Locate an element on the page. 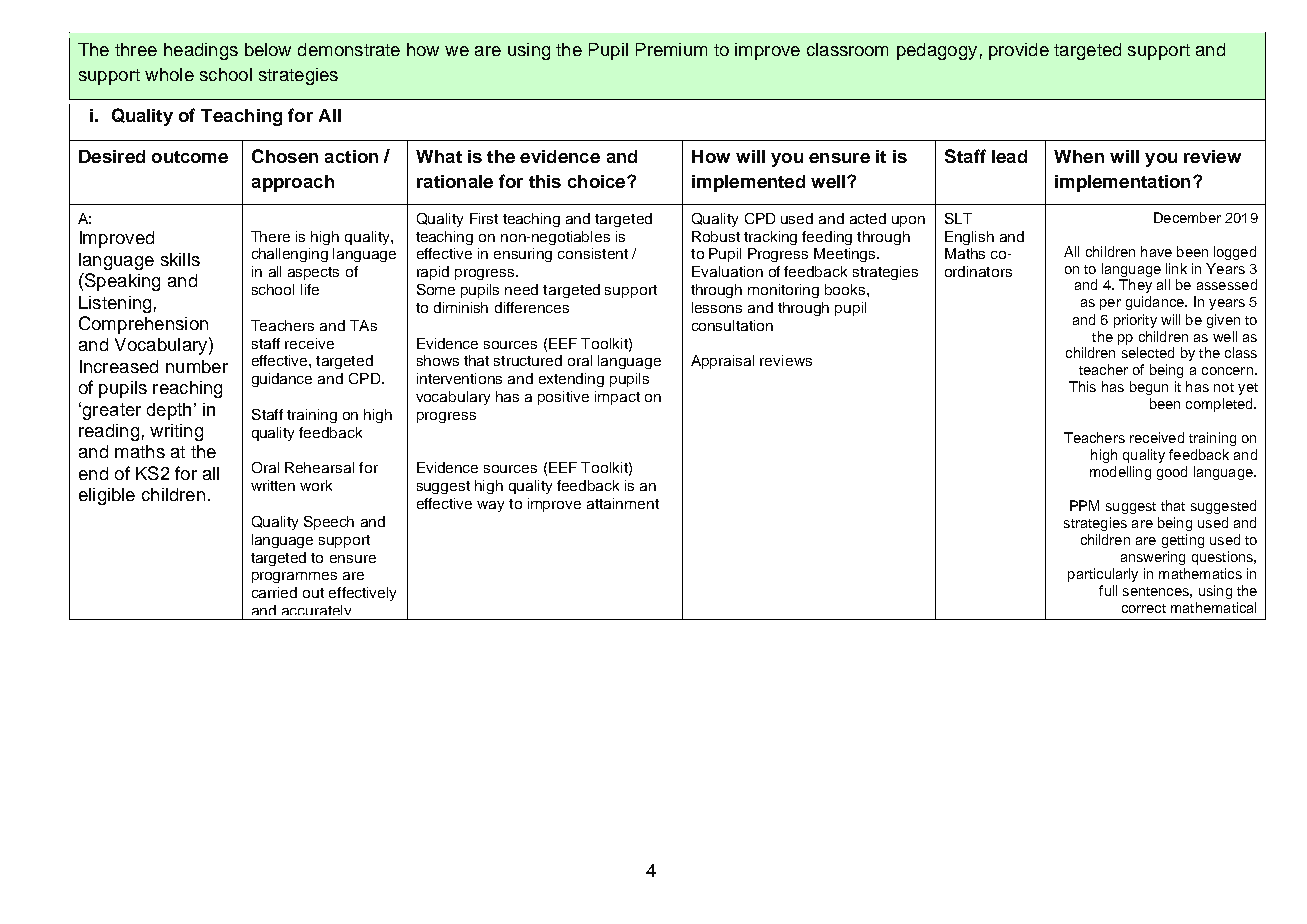 The width and height of the page is (1307, 924). carried is located at coordinates (274, 592).
